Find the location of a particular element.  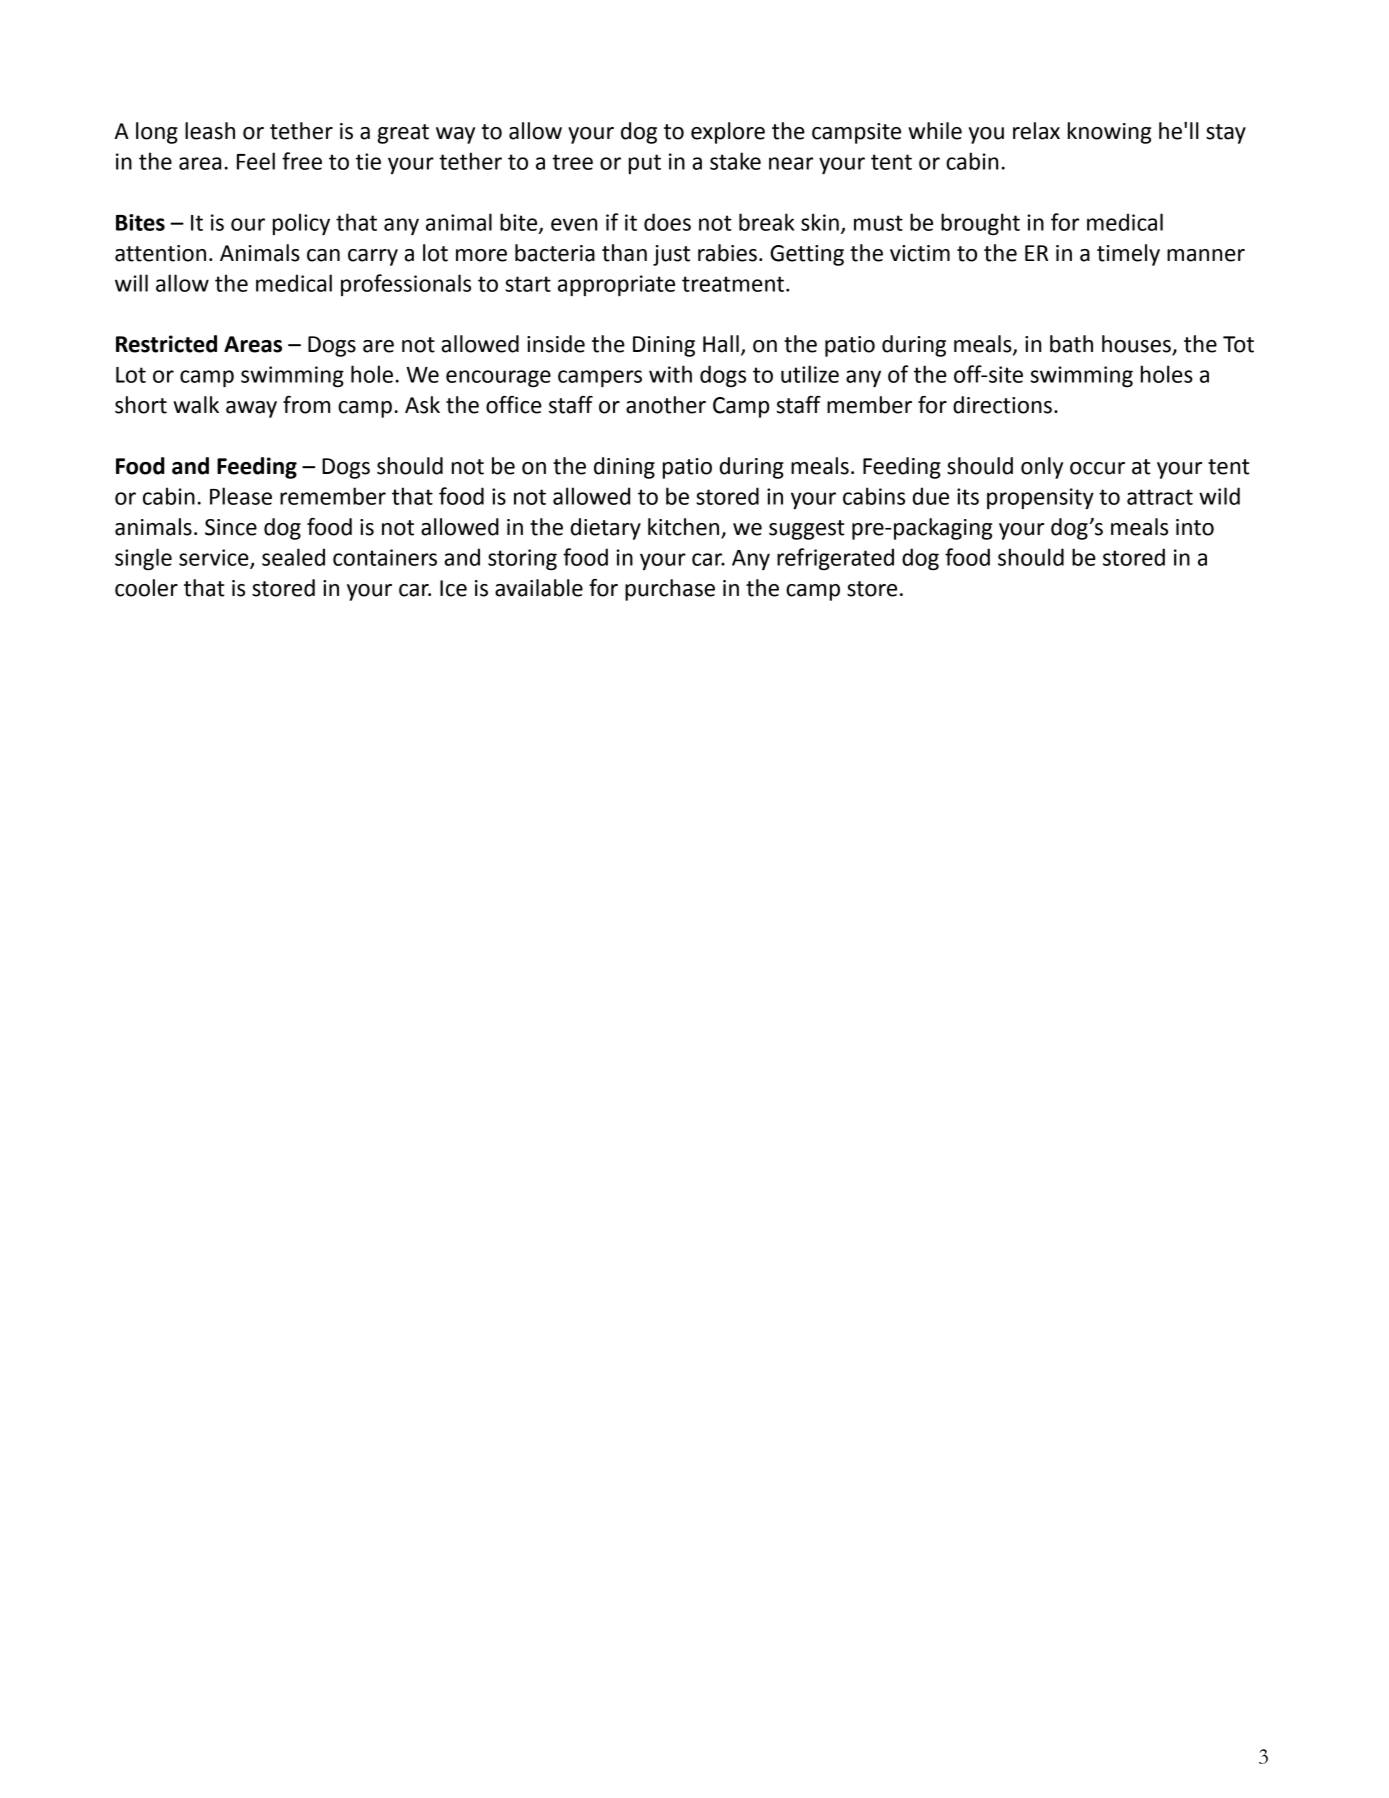

sealed is located at coordinates (293, 557).
